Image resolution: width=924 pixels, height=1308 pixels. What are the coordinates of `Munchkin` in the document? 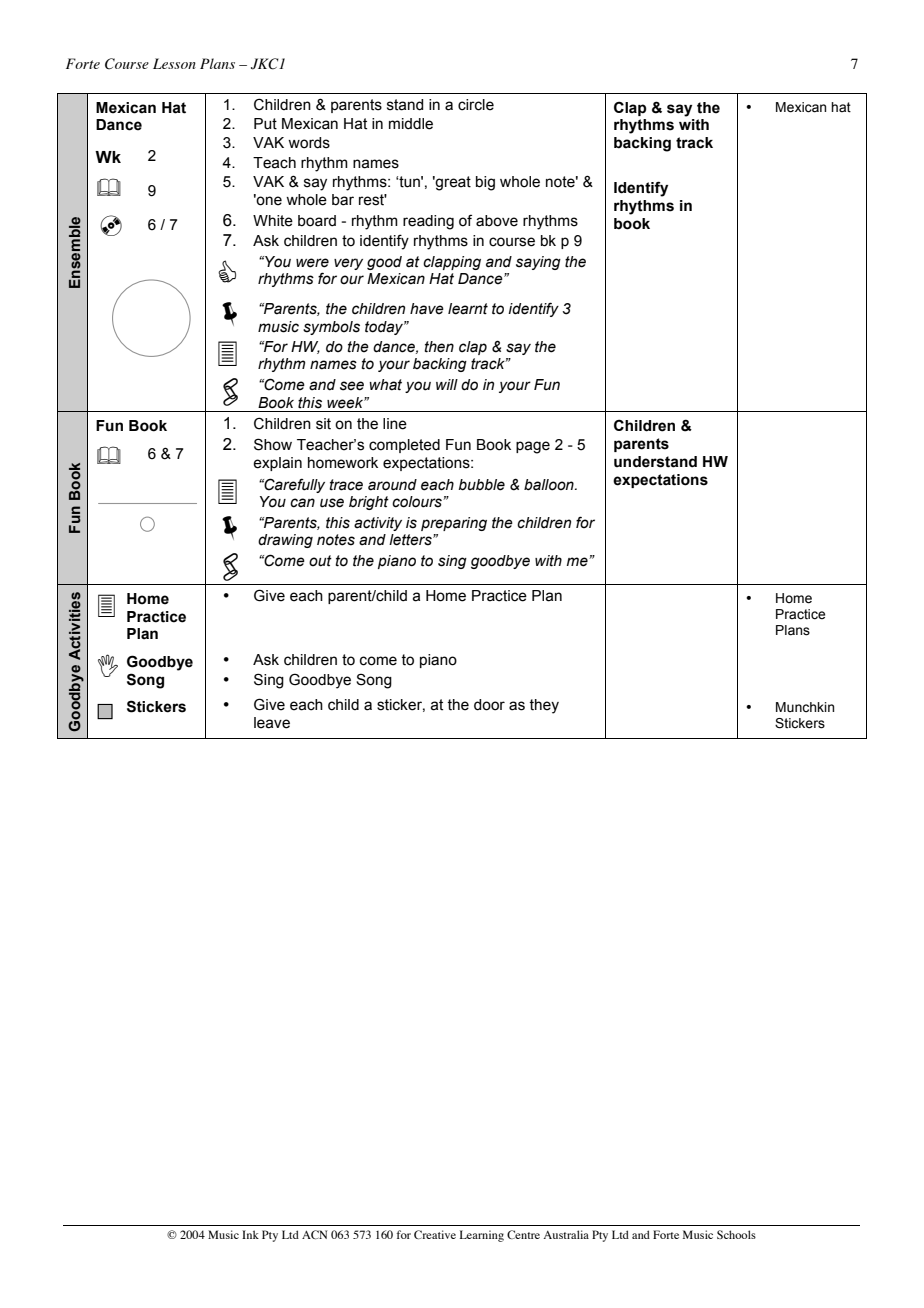 It's located at (805, 707).
